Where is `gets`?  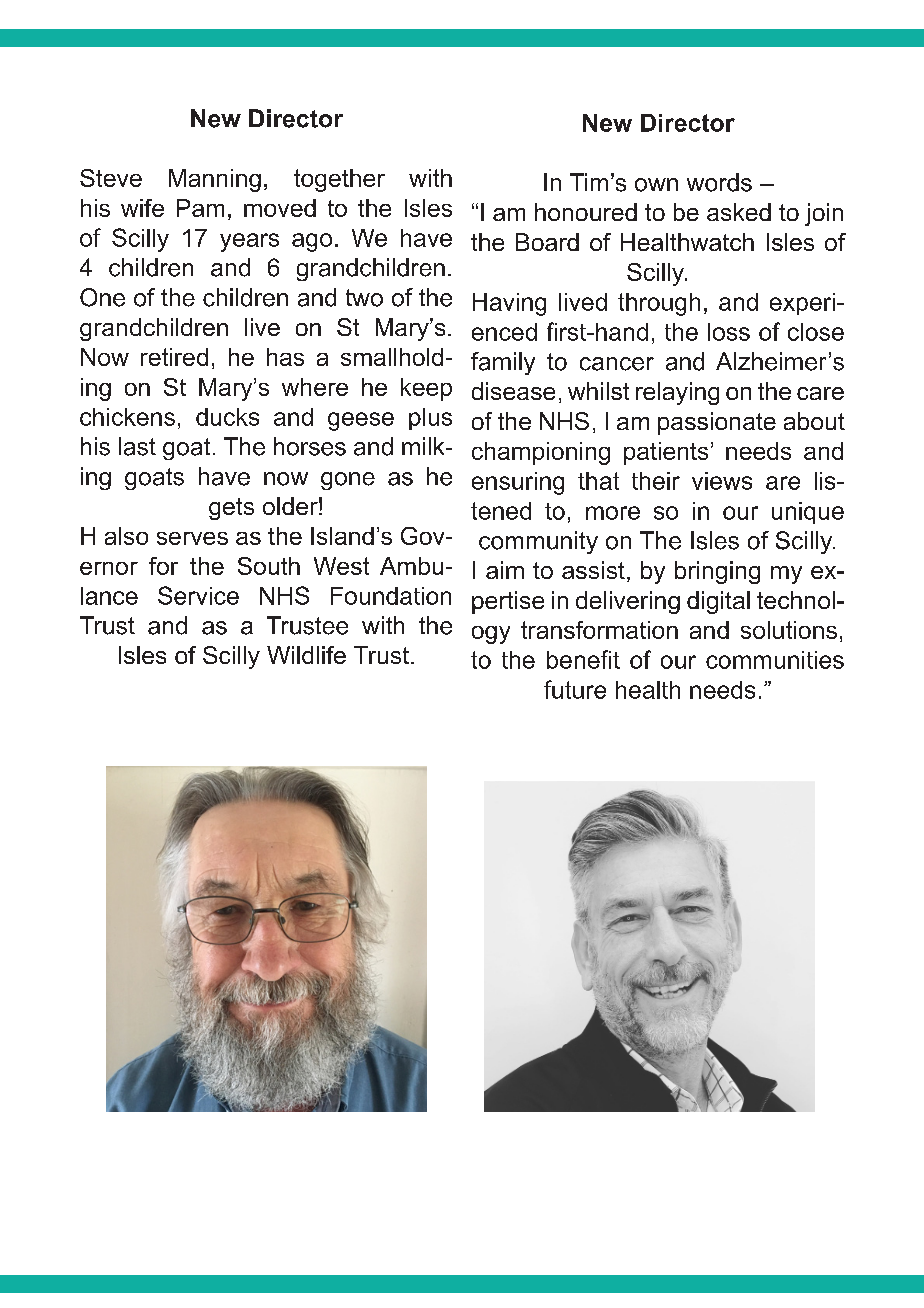
gets is located at coordinates (231, 509).
